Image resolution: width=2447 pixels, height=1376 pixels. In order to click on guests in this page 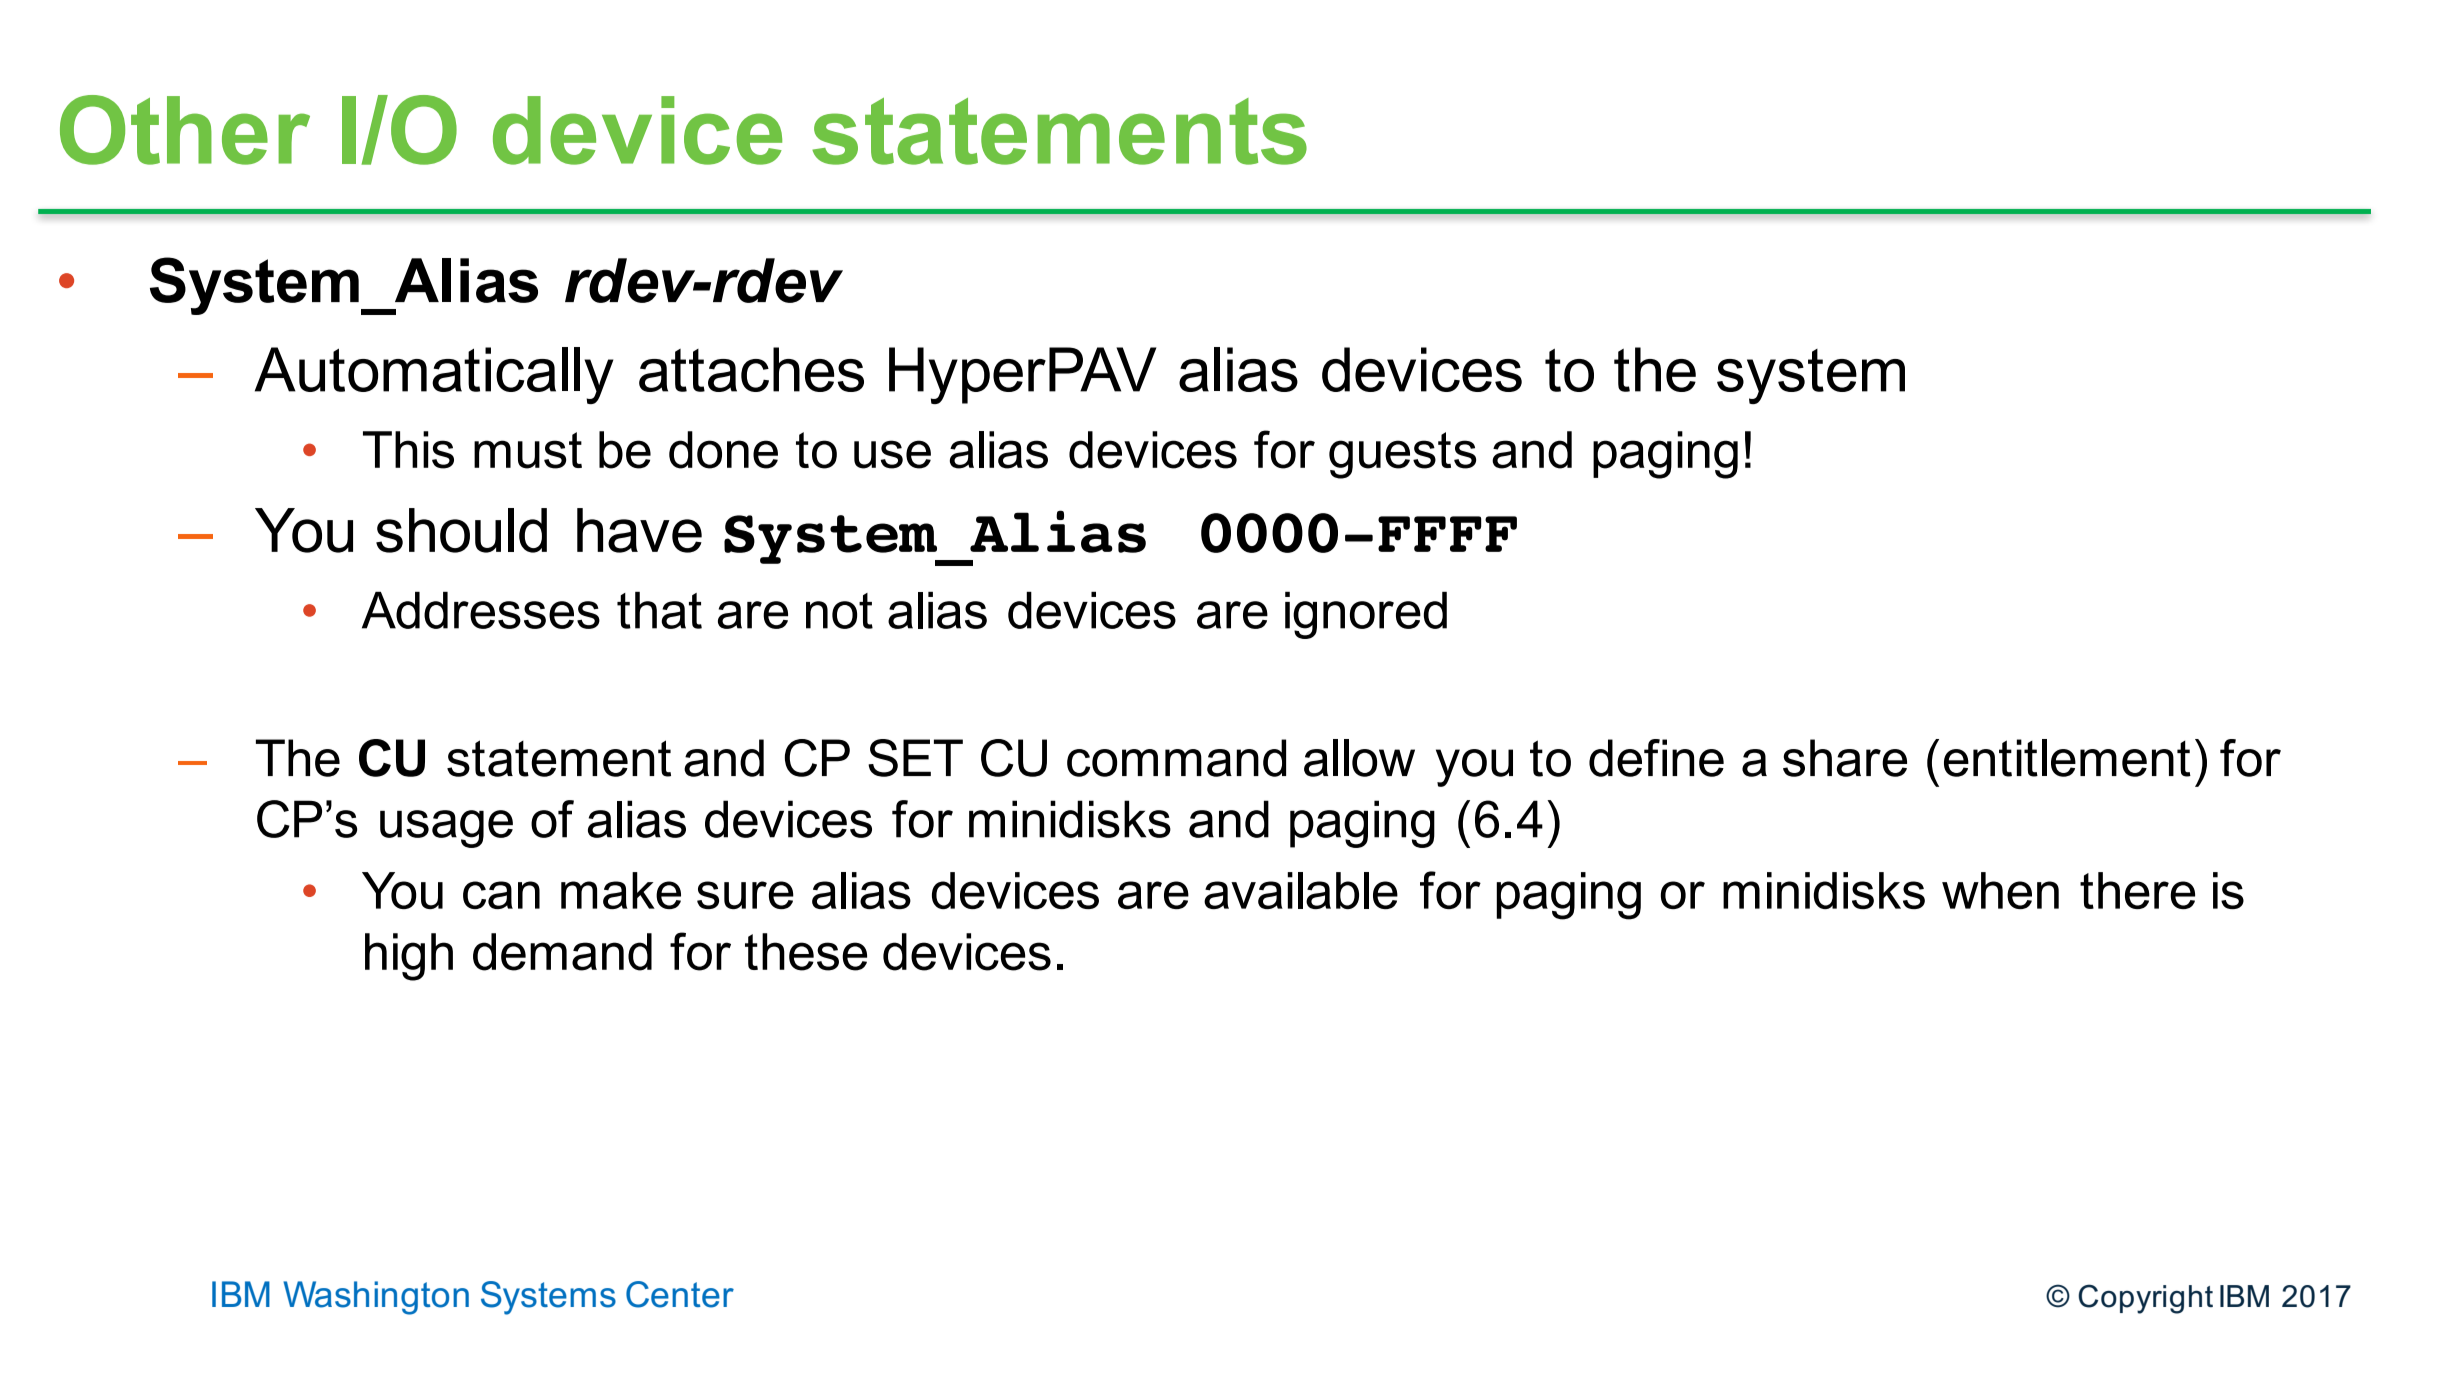, I will do `click(1402, 455)`.
